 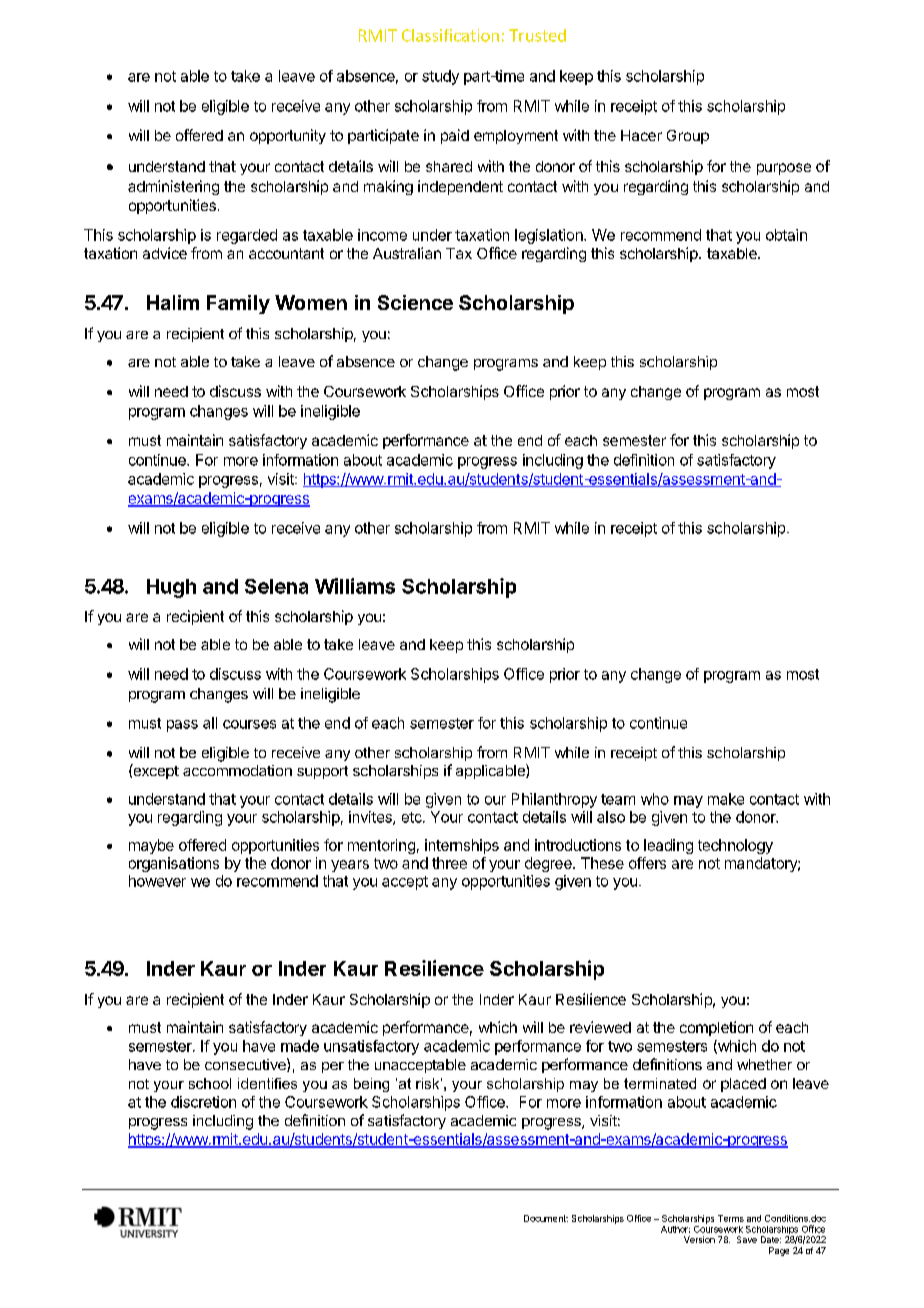 What do you see at coordinates (786, 235) in the screenshot?
I see `obtain` at bounding box center [786, 235].
